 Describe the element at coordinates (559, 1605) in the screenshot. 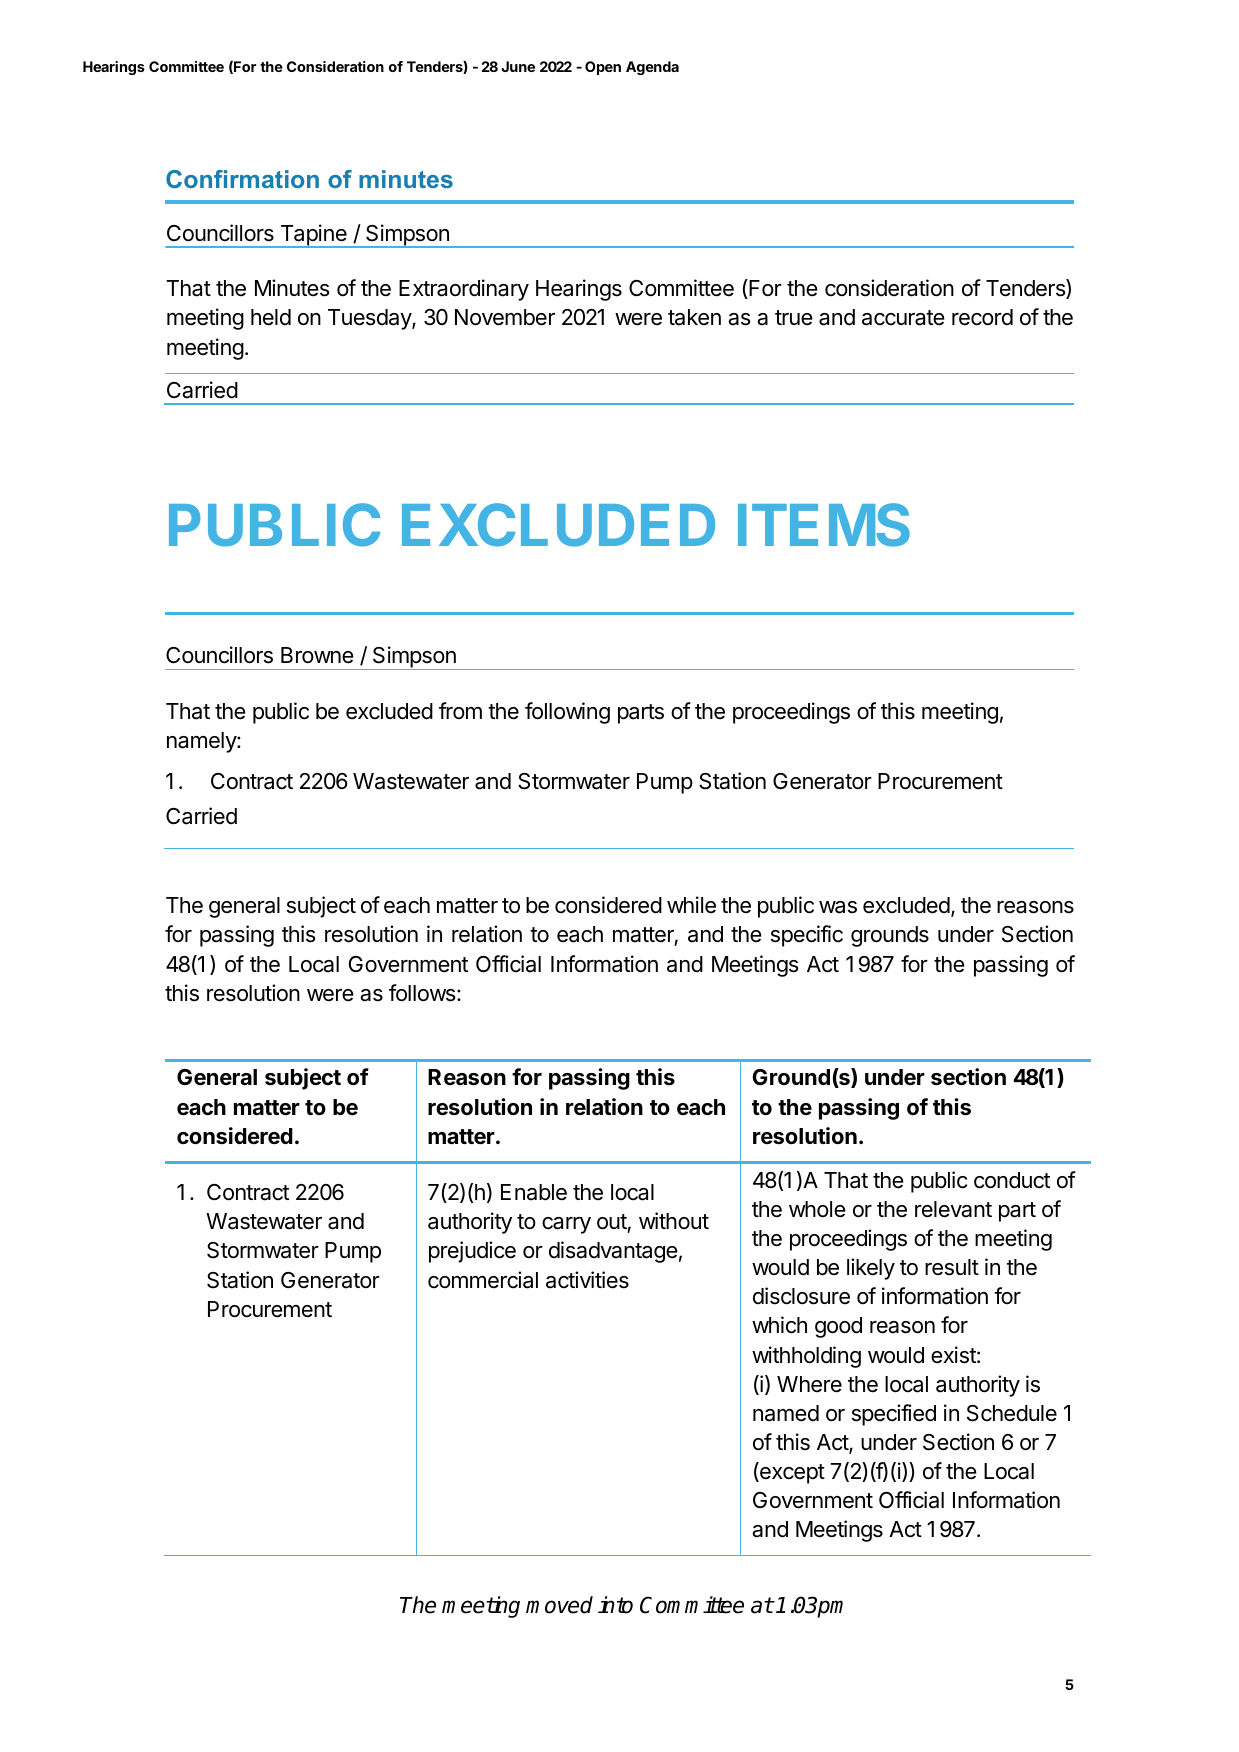

I see `moved` at that location.
